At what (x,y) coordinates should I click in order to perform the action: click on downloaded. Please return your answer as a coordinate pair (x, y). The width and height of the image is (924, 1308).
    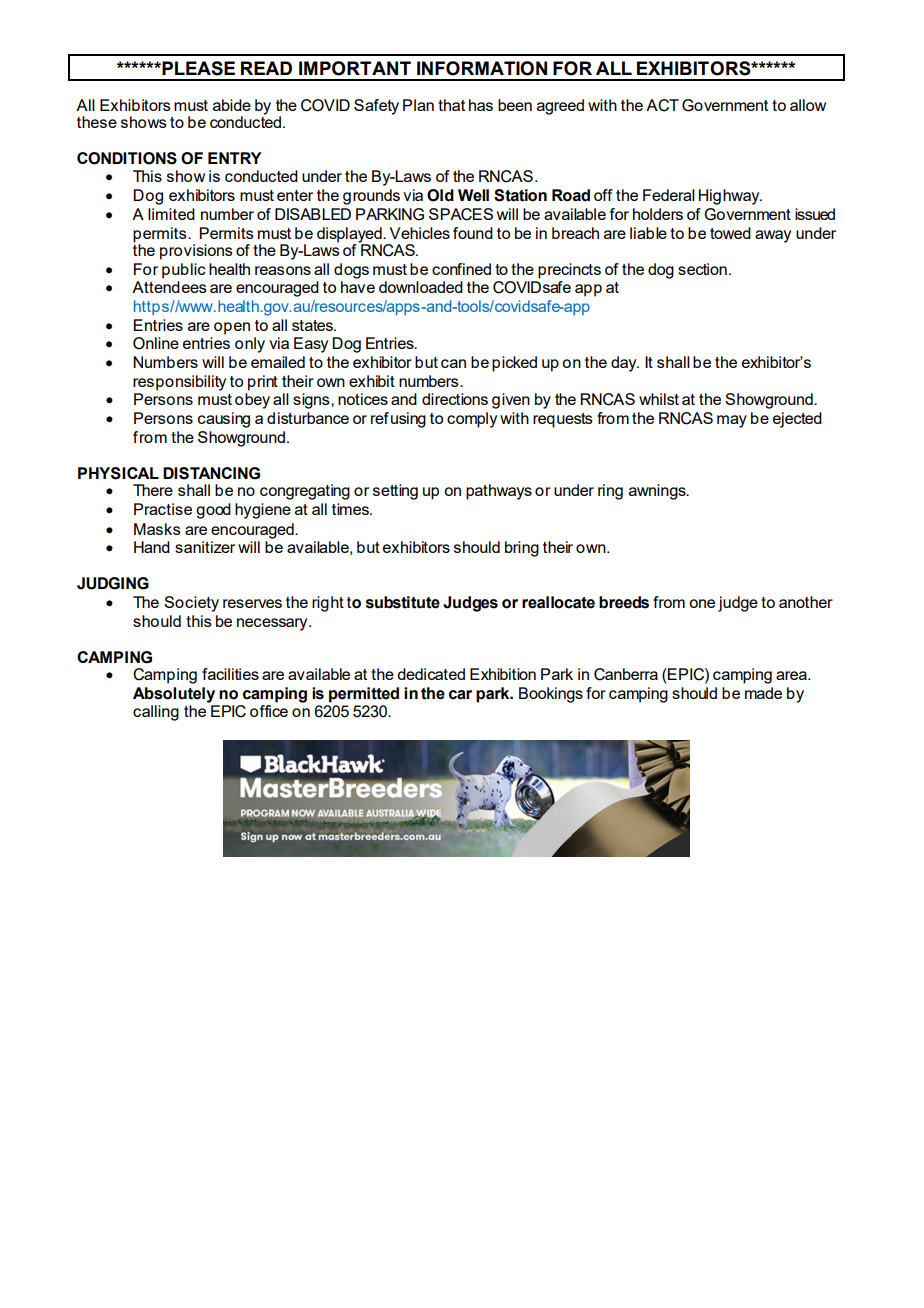
    Looking at the image, I should click on (421, 287).
